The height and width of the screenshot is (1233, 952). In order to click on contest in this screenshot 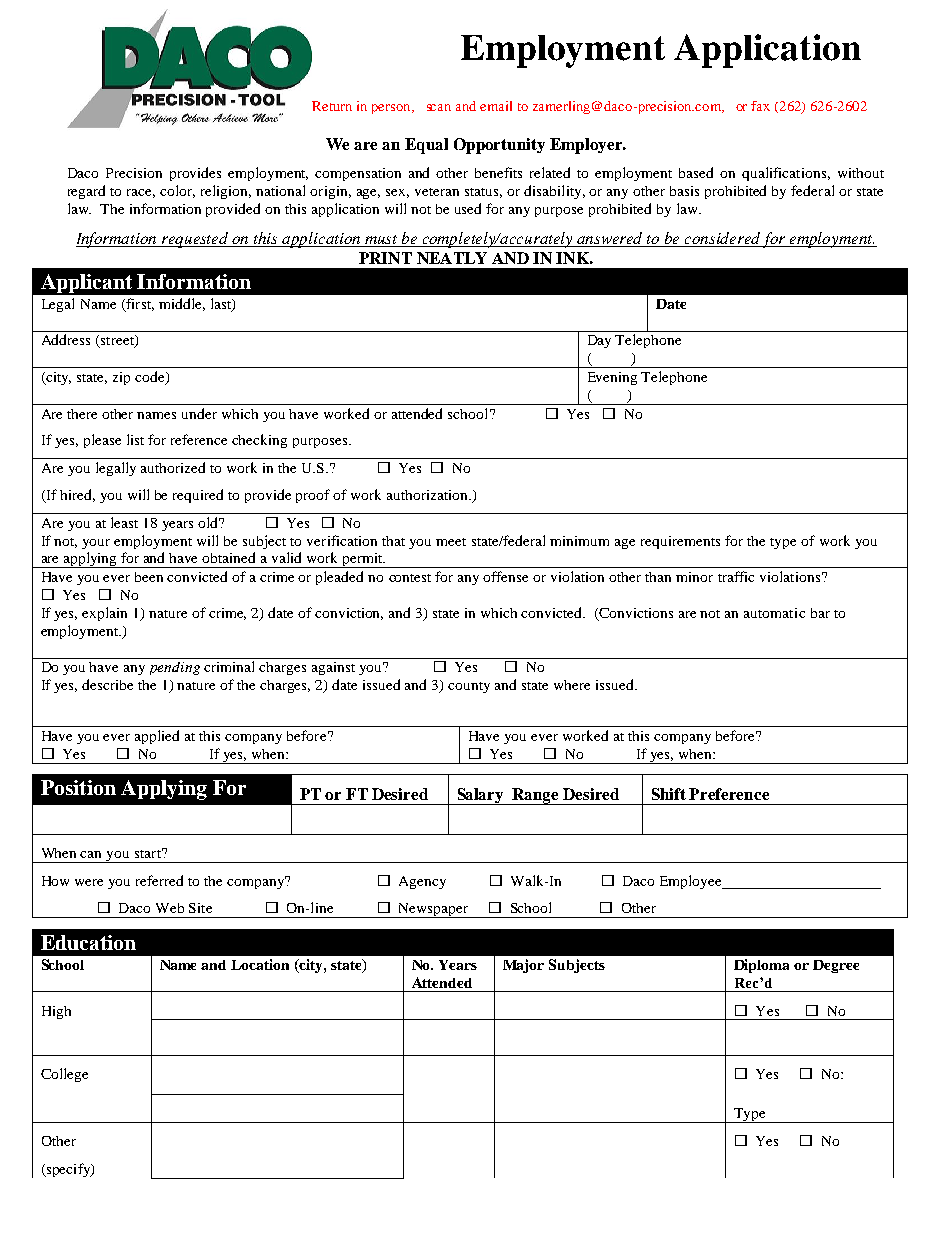, I will do `click(410, 578)`.
